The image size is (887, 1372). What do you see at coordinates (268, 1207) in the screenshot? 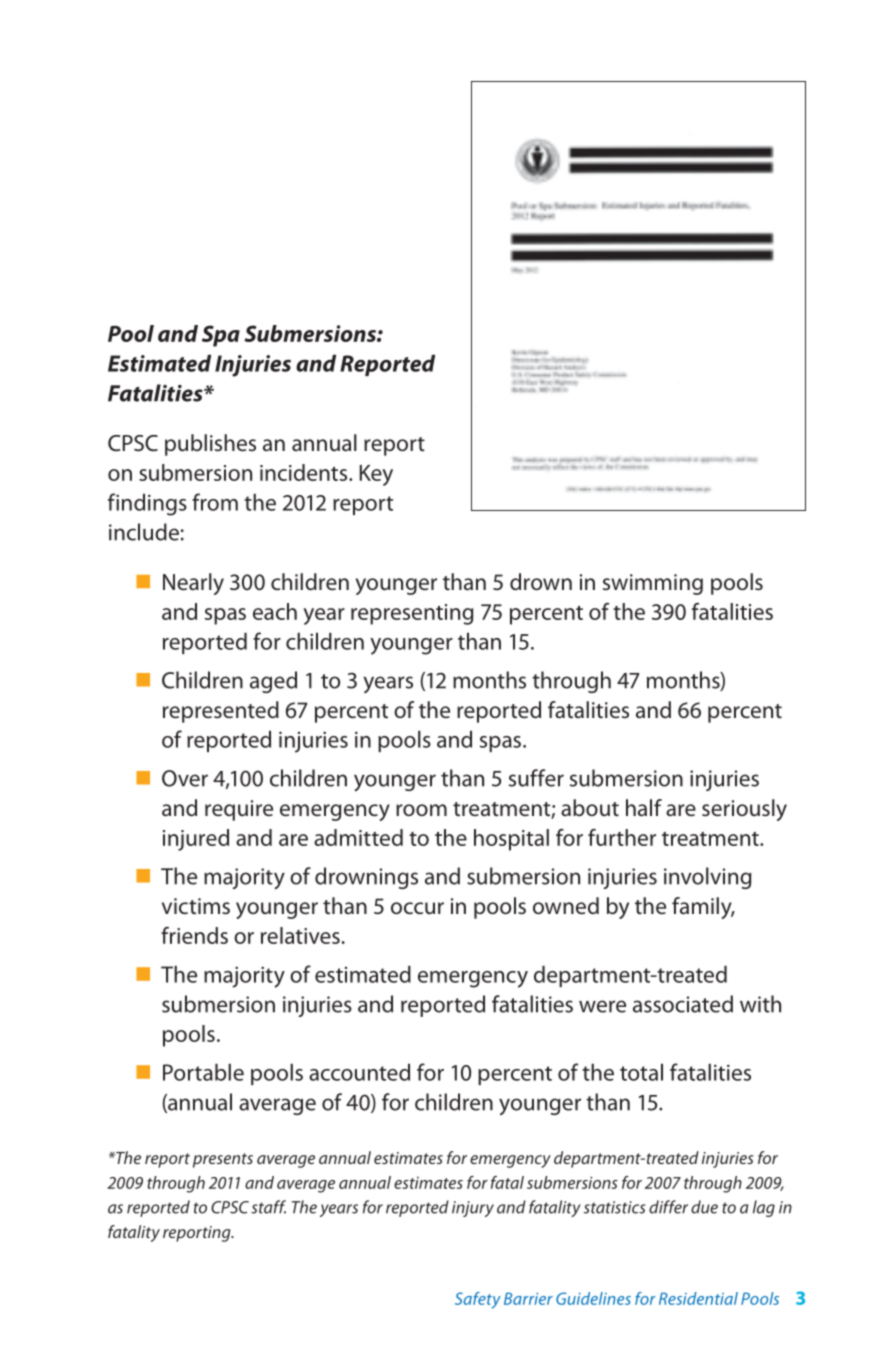
I see `staff` at bounding box center [268, 1207].
